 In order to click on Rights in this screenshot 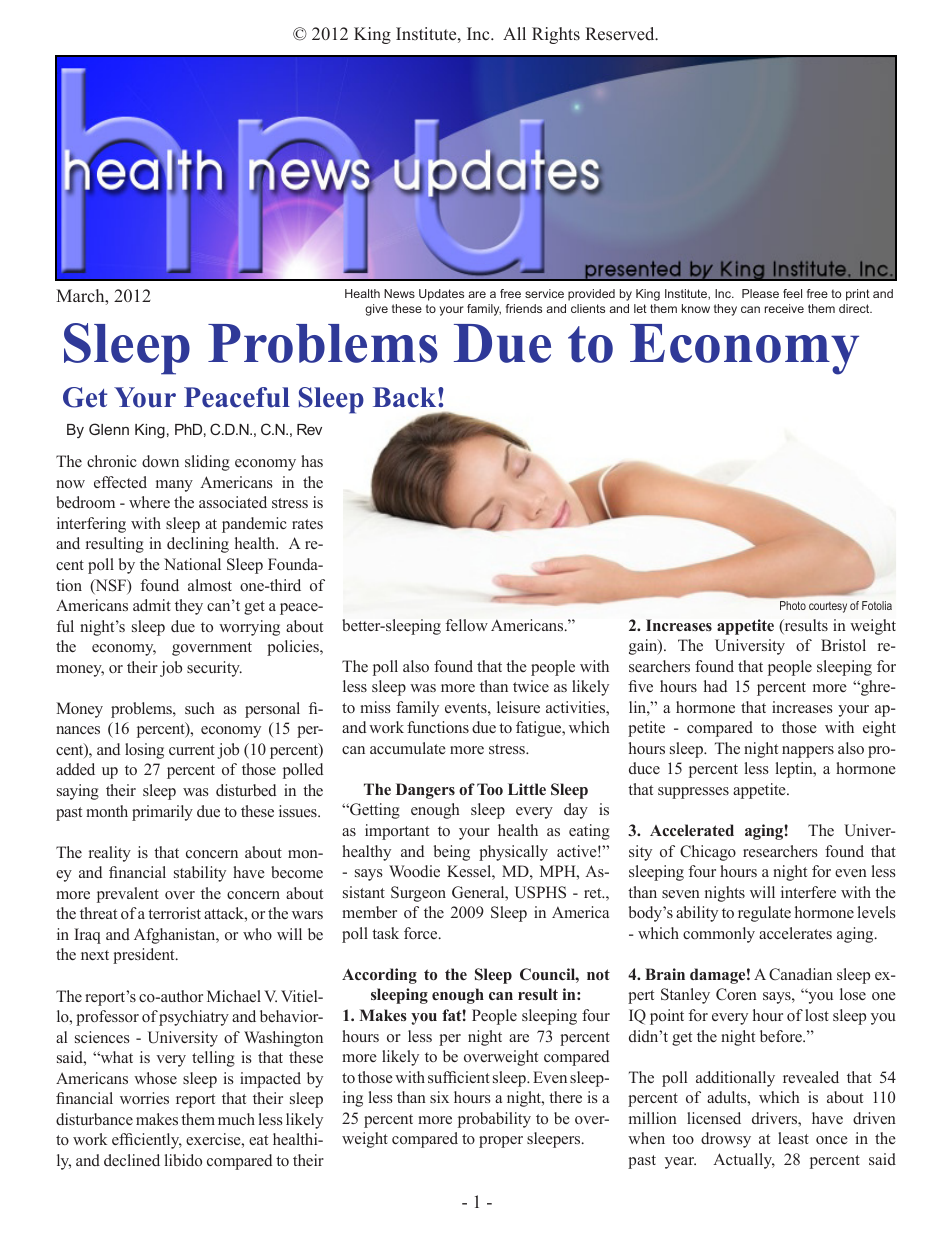, I will do `click(556, 35)`.
